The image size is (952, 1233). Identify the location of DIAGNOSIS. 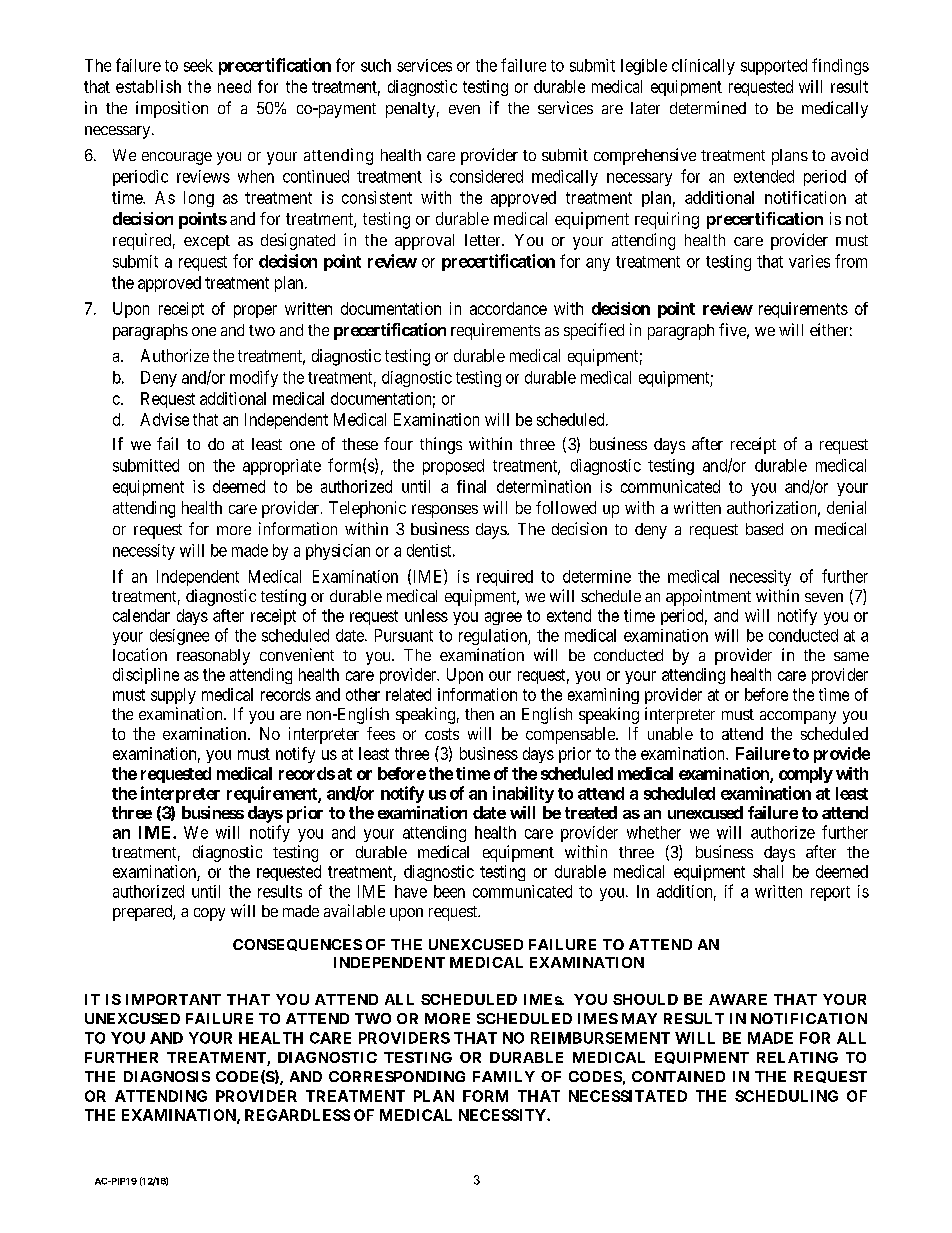
(167, 1076).
